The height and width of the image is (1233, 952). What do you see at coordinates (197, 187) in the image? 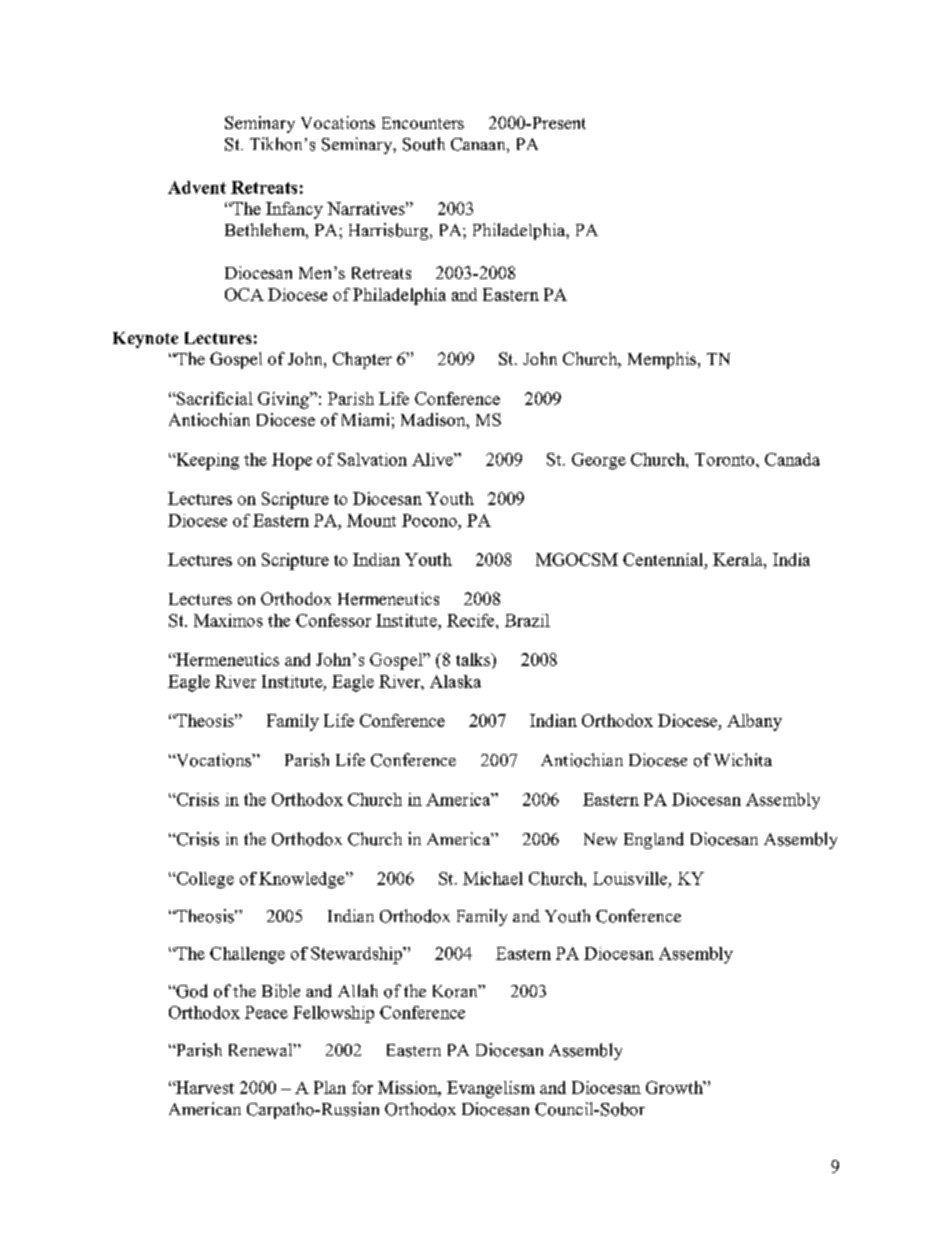
I see `Advent` at bounding box center [197, 187].
